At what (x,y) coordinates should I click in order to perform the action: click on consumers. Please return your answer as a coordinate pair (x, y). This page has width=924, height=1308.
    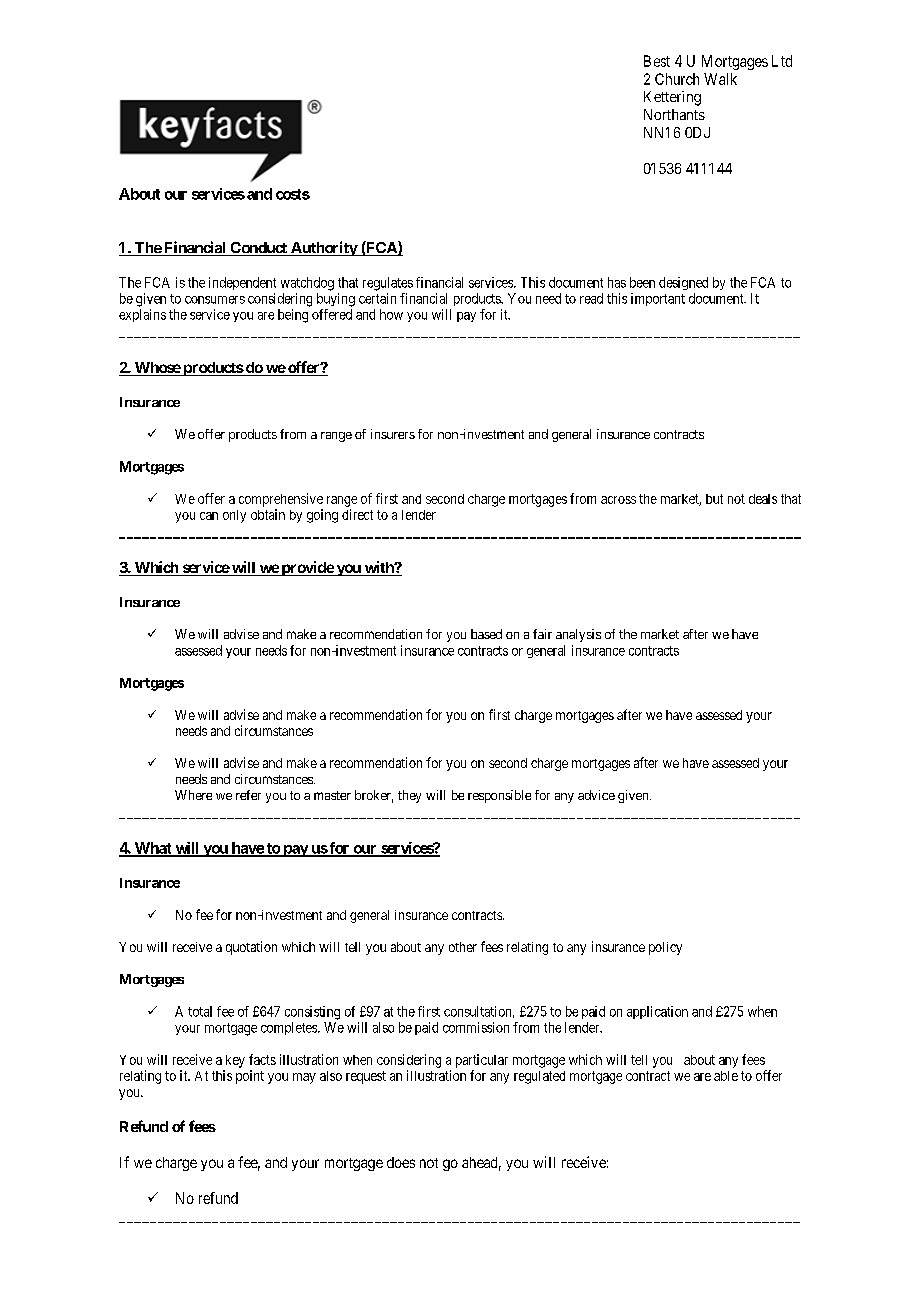
    Looking at the image, I should click on (215, 300).
